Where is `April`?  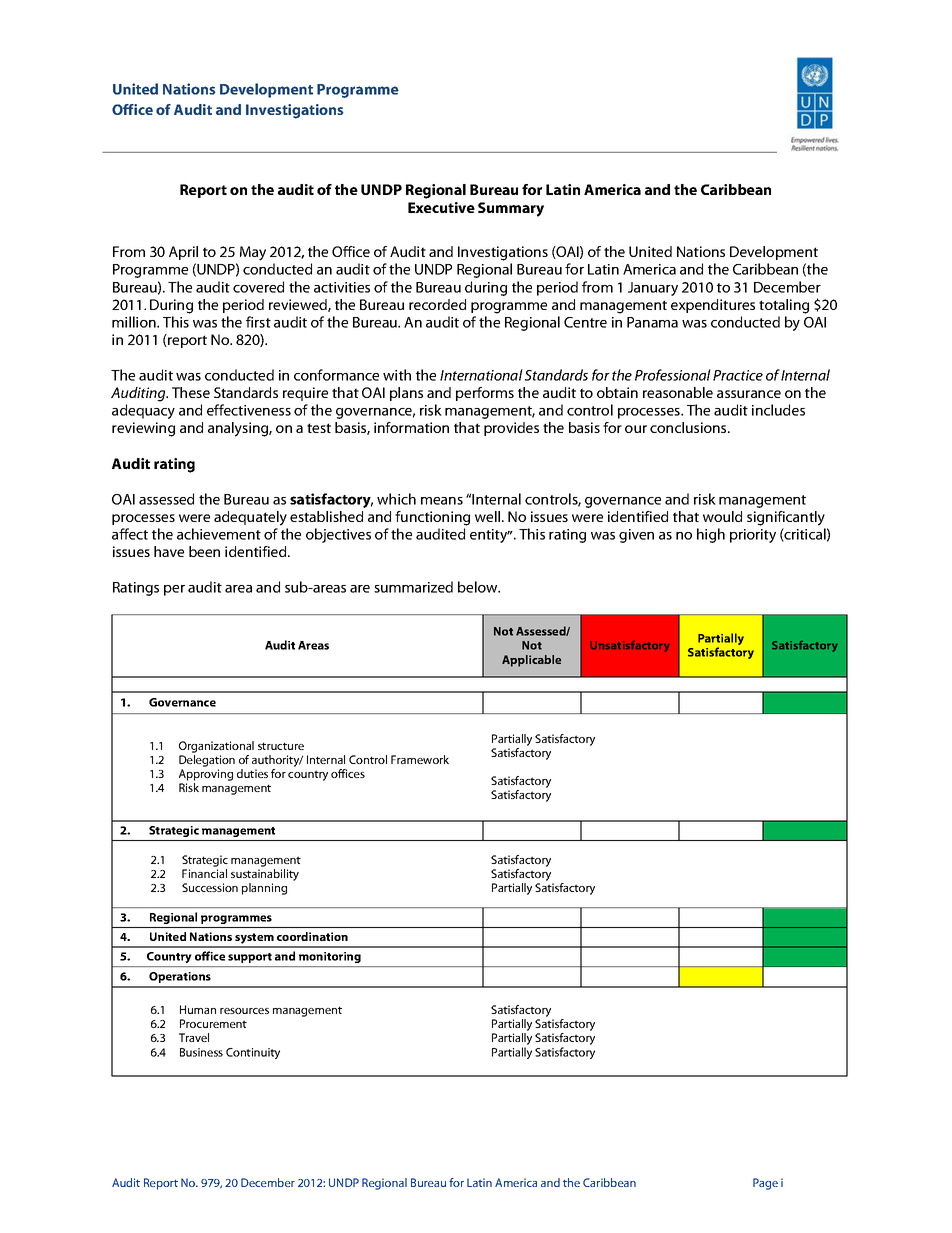
April is located at coordinates (183, 253).
